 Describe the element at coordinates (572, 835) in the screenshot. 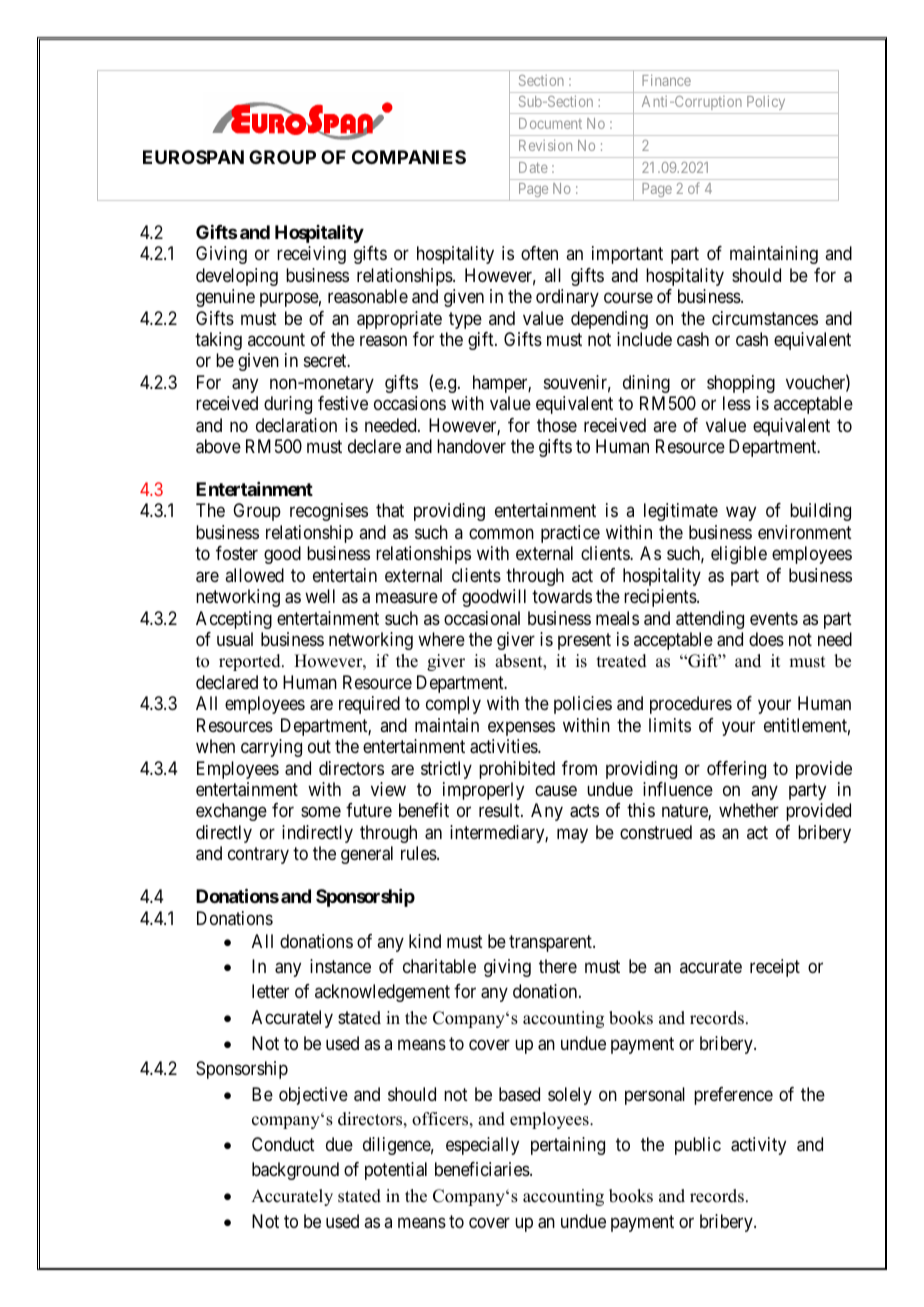

I see `may` at that location.
